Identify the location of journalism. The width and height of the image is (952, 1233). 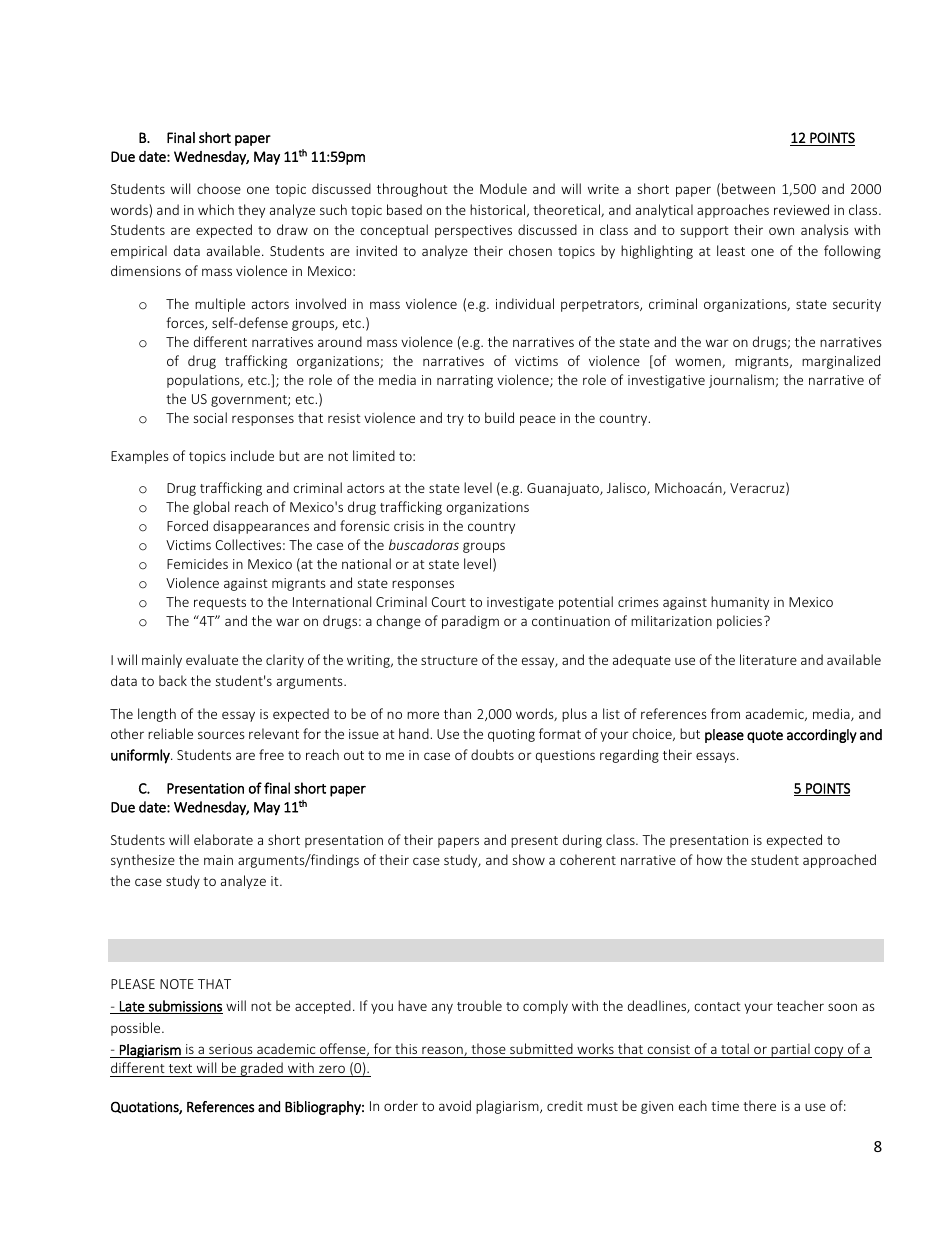
(741, 381).
